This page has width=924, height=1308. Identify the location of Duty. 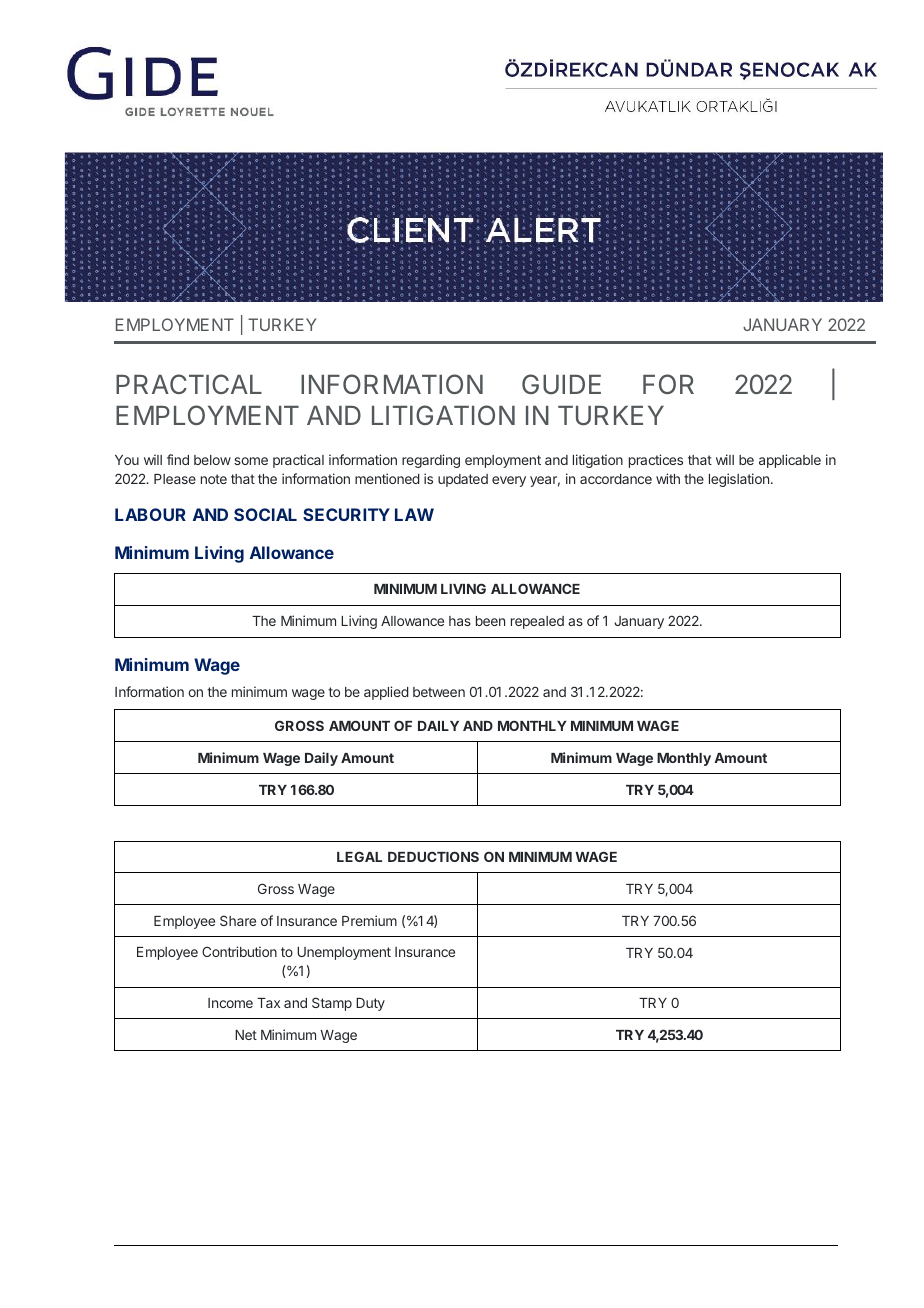
(370, 1004).
